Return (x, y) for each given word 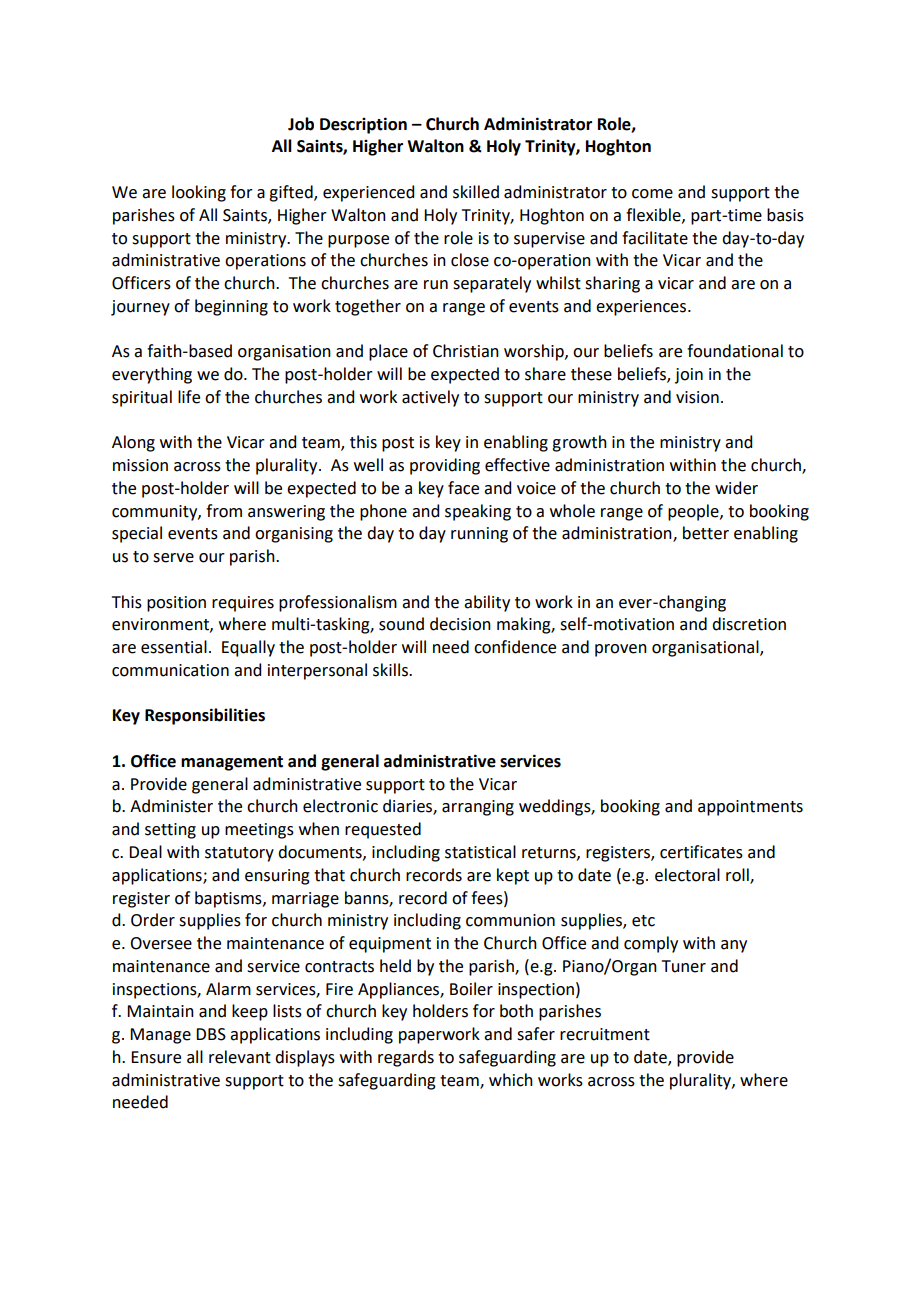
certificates (701, 852)
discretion (749, 624)
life (189, 397)
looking (199, 193)
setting (170, 831)
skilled (476, 192)
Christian (466, 351)
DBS (211, 1034)
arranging (478, 808)
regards (406, 1058)
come (652, 194)
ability (487, 603)
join (689, 376)
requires (243, 604)
